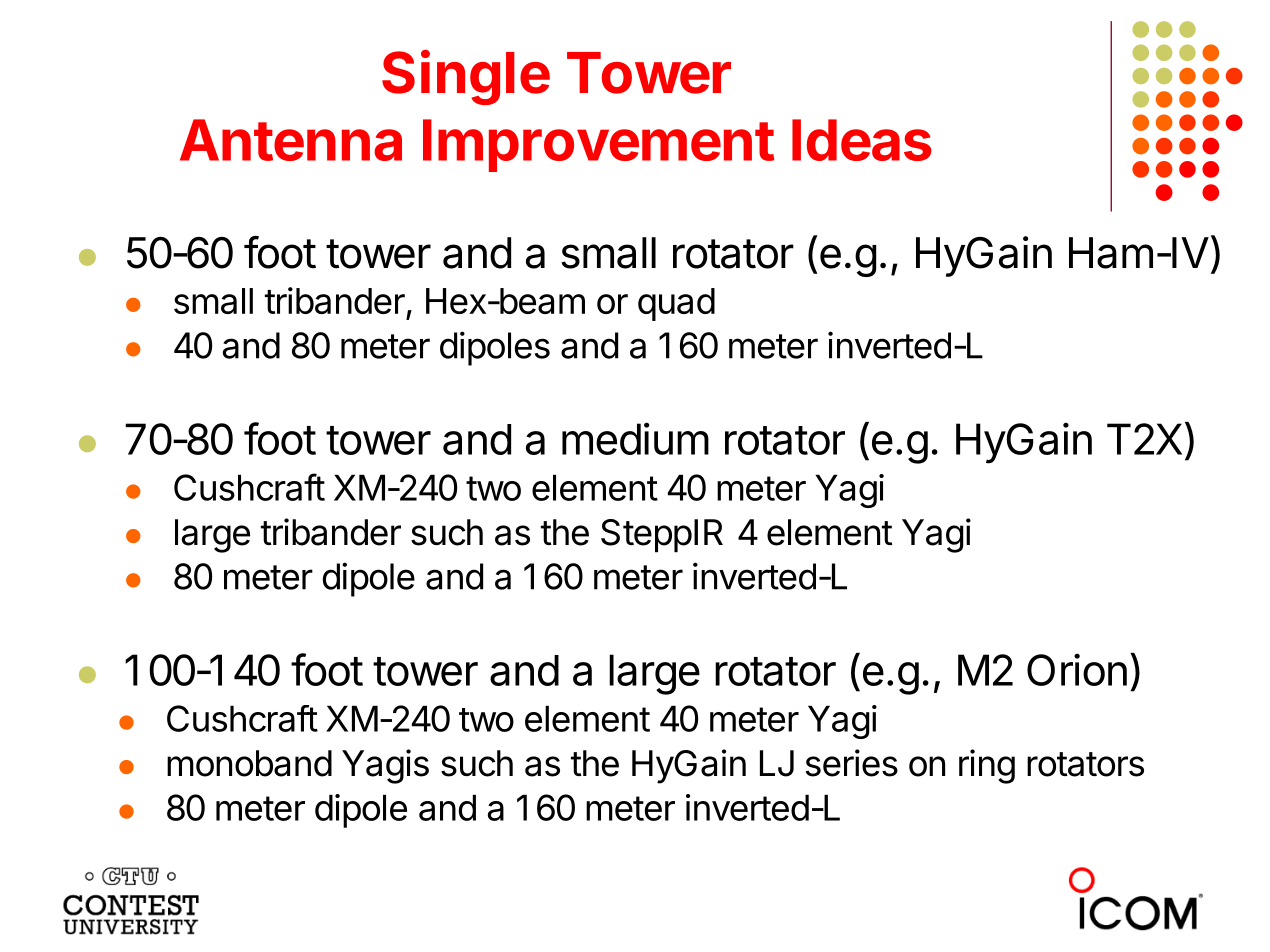  I want to click on Single, so click(466, 77).
